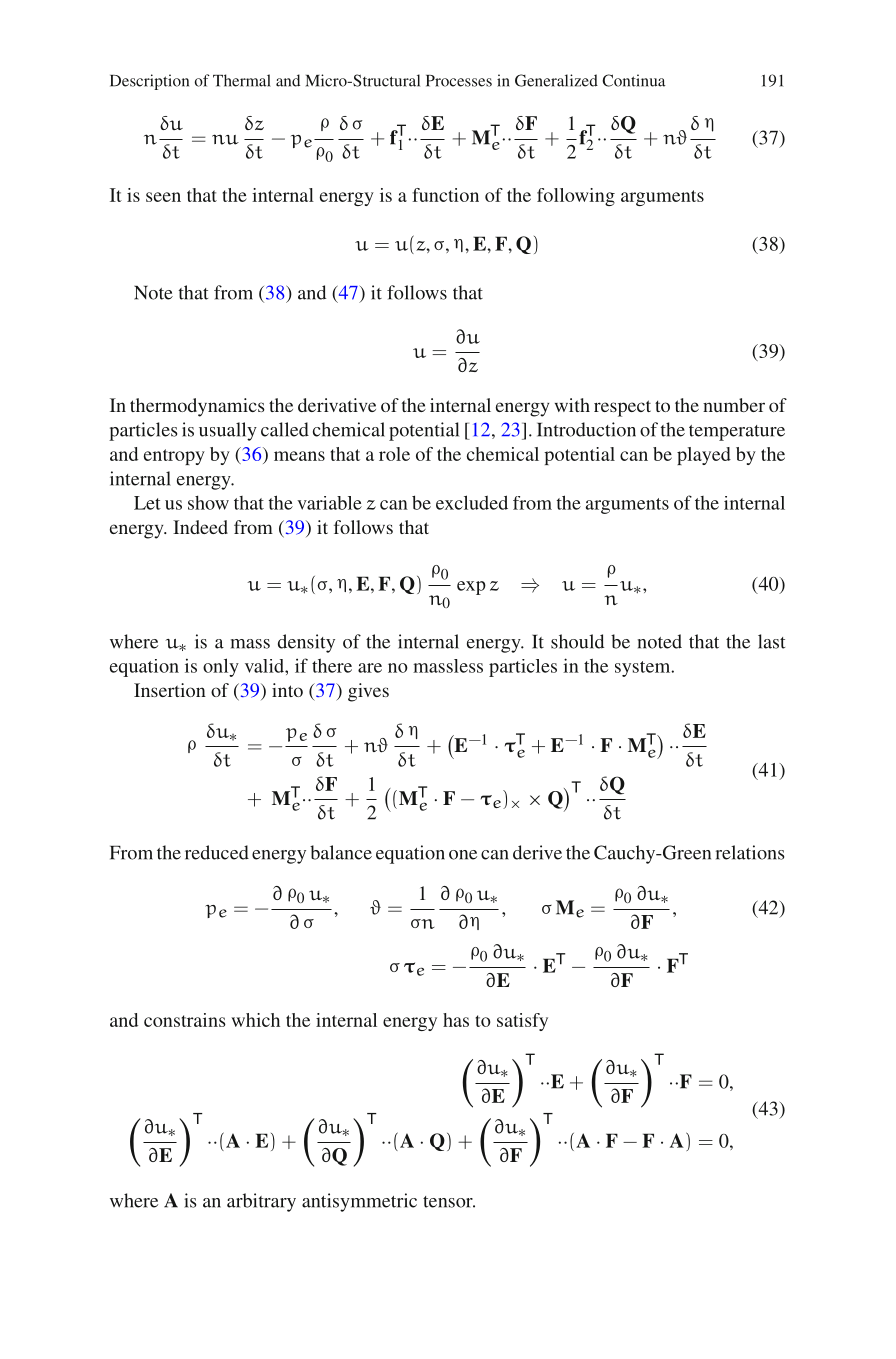 The height and width of the page is (1359, 896). Describe the element at coordinates (644, 669) in the page. I see `system` at that location.
